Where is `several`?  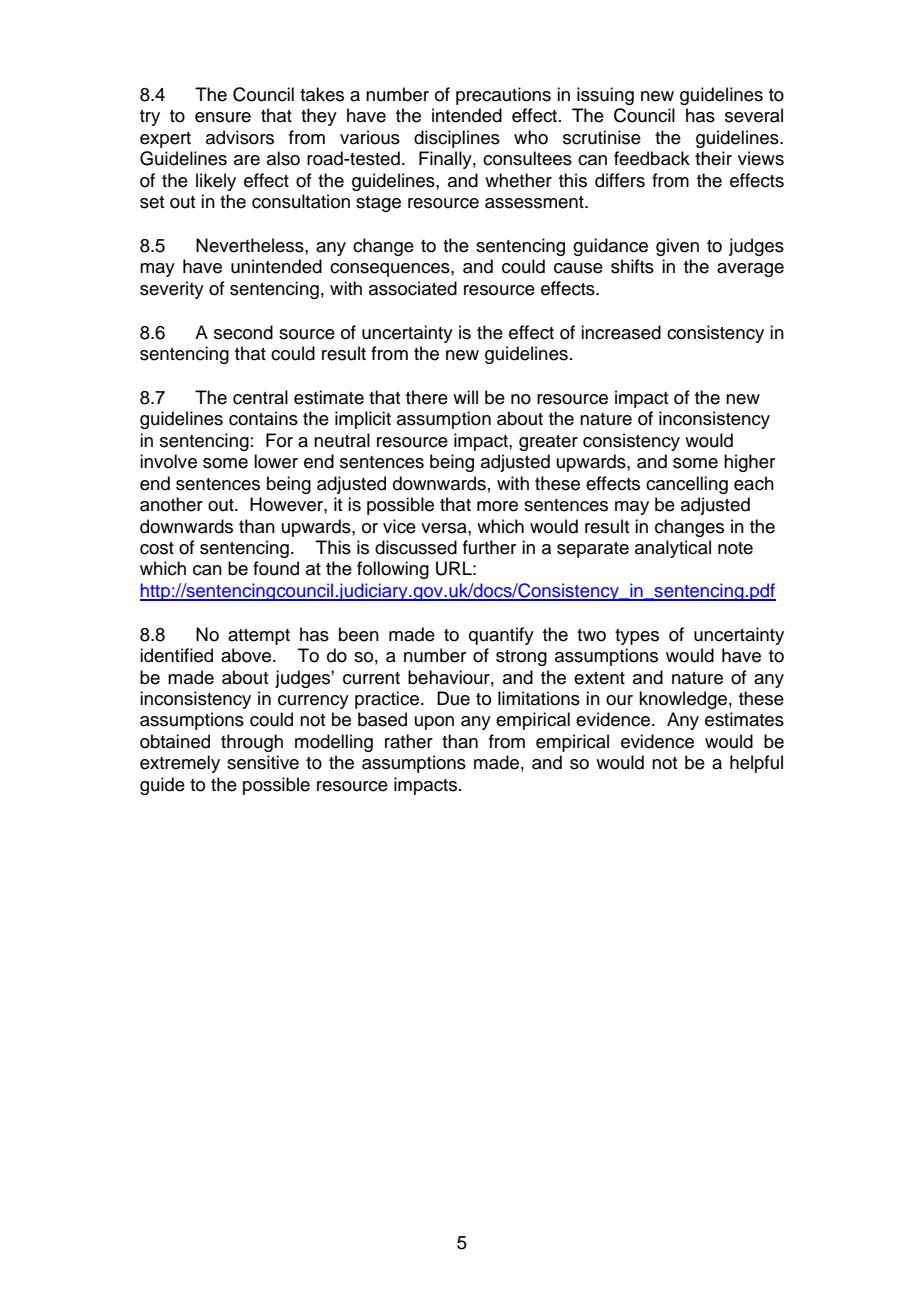
several is located at coordinates (754, 115).
